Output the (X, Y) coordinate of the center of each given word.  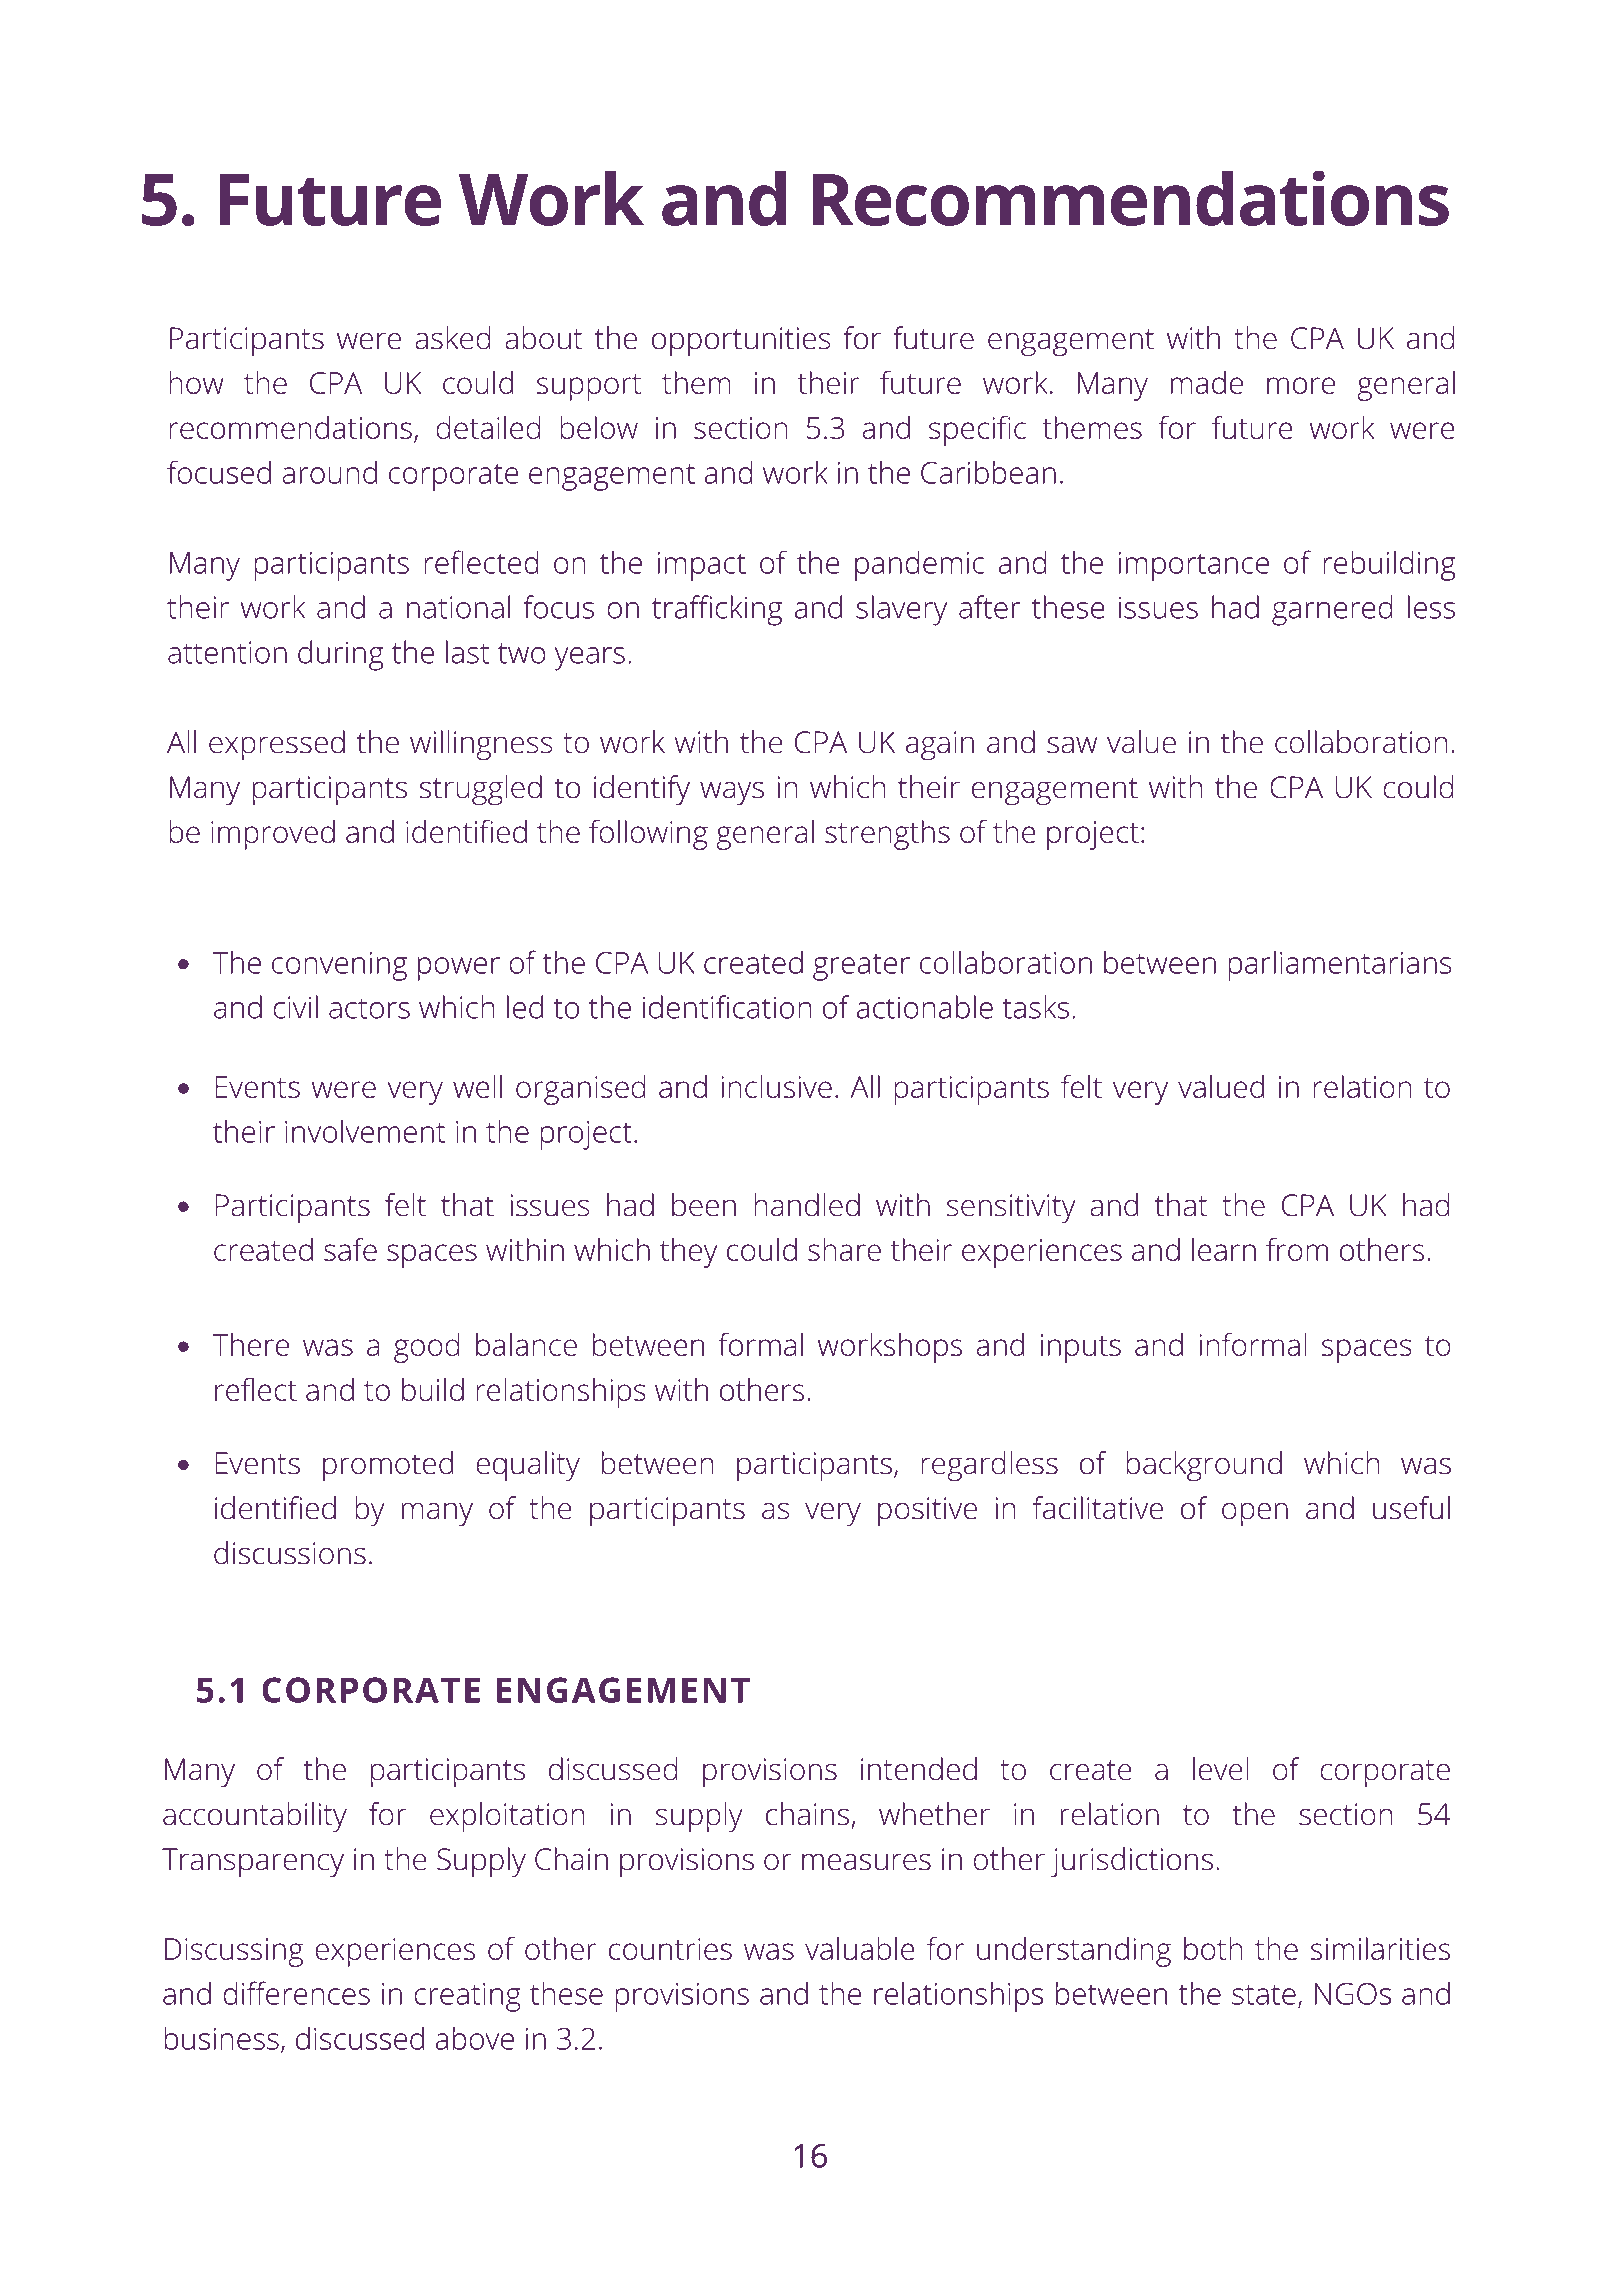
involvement (365, 1131)
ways (732, 793)
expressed (277, 745)
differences (296, 1993)
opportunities (741, 341)
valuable (860, 1948)
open (1255, 1514)
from (1297, 1249)
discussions (290, 1553)
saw (1072, 745)
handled (807, 1205)
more (1301, 385)
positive (927, 1511)
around (329, 472)
